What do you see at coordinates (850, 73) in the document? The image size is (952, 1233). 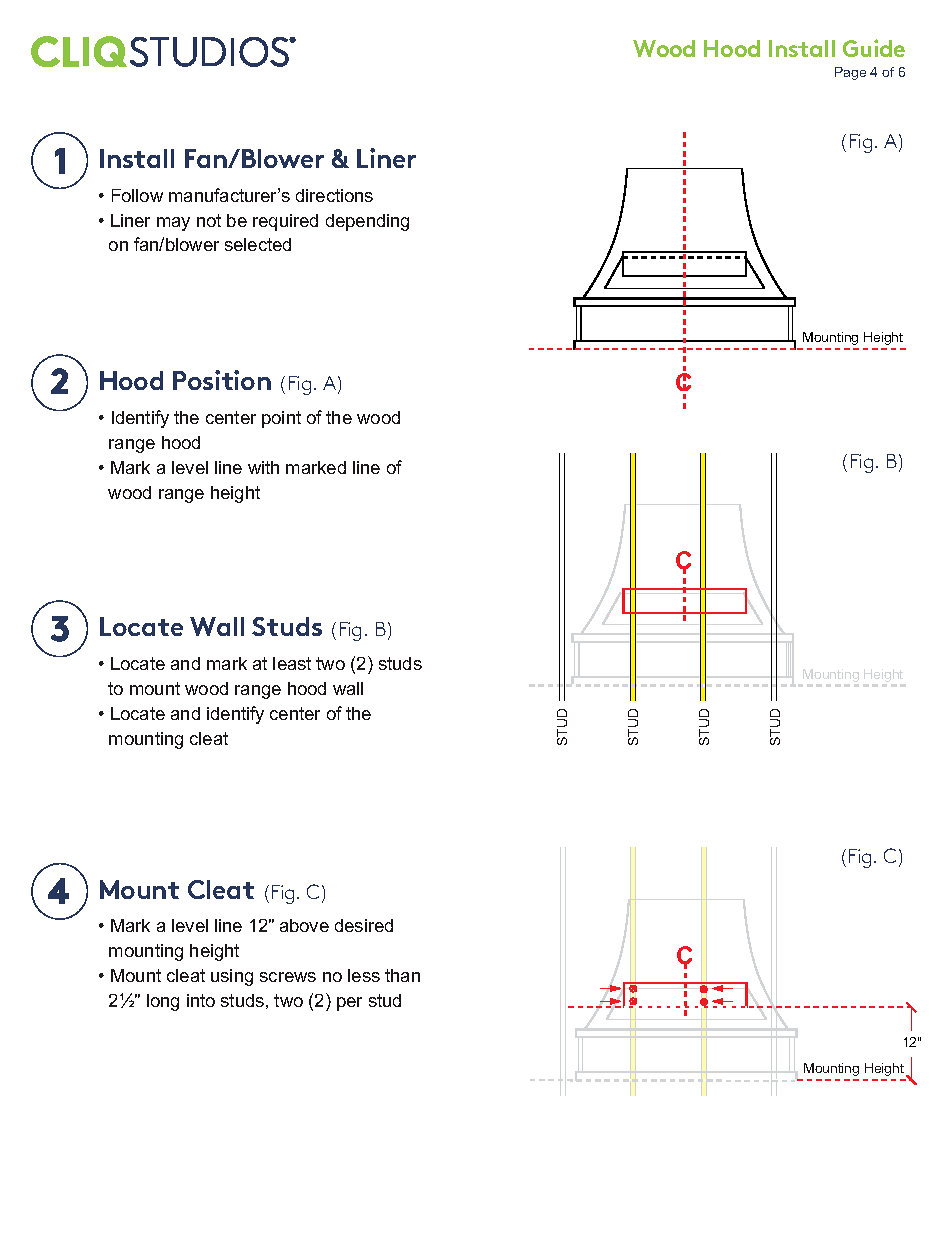 I see `Page` at bounding box center [850, 73].
